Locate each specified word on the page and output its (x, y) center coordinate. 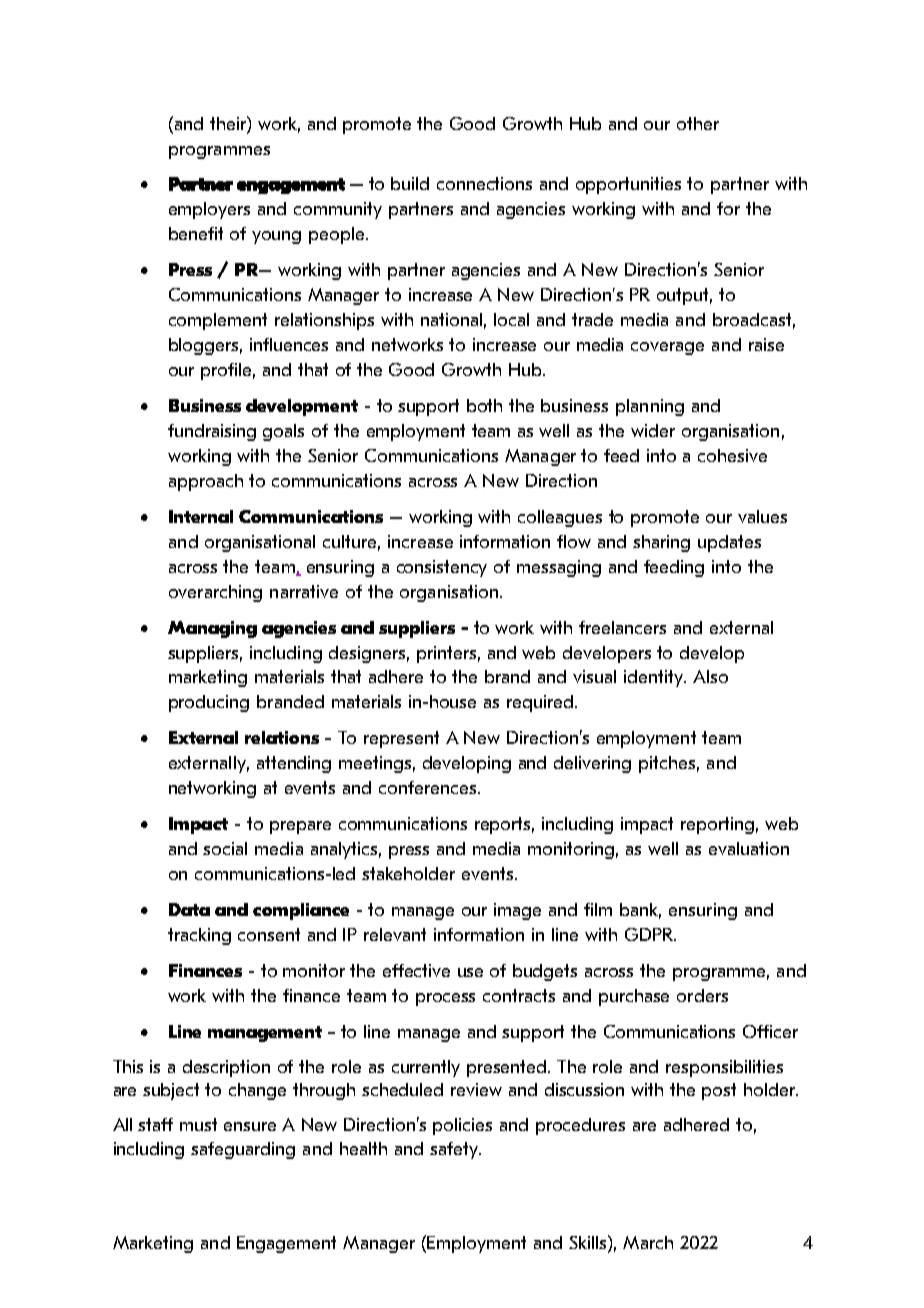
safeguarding (243, 1150)
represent (401, 739)
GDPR (650, 934)
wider (653, 430)
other (698, 123)
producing (209, 703)
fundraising (212, 432)
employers (209, 210)
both (484, 405)
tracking (199, 936)
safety (455, 1150)
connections (484, 183)
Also (710, 676)
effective (416, 970)
